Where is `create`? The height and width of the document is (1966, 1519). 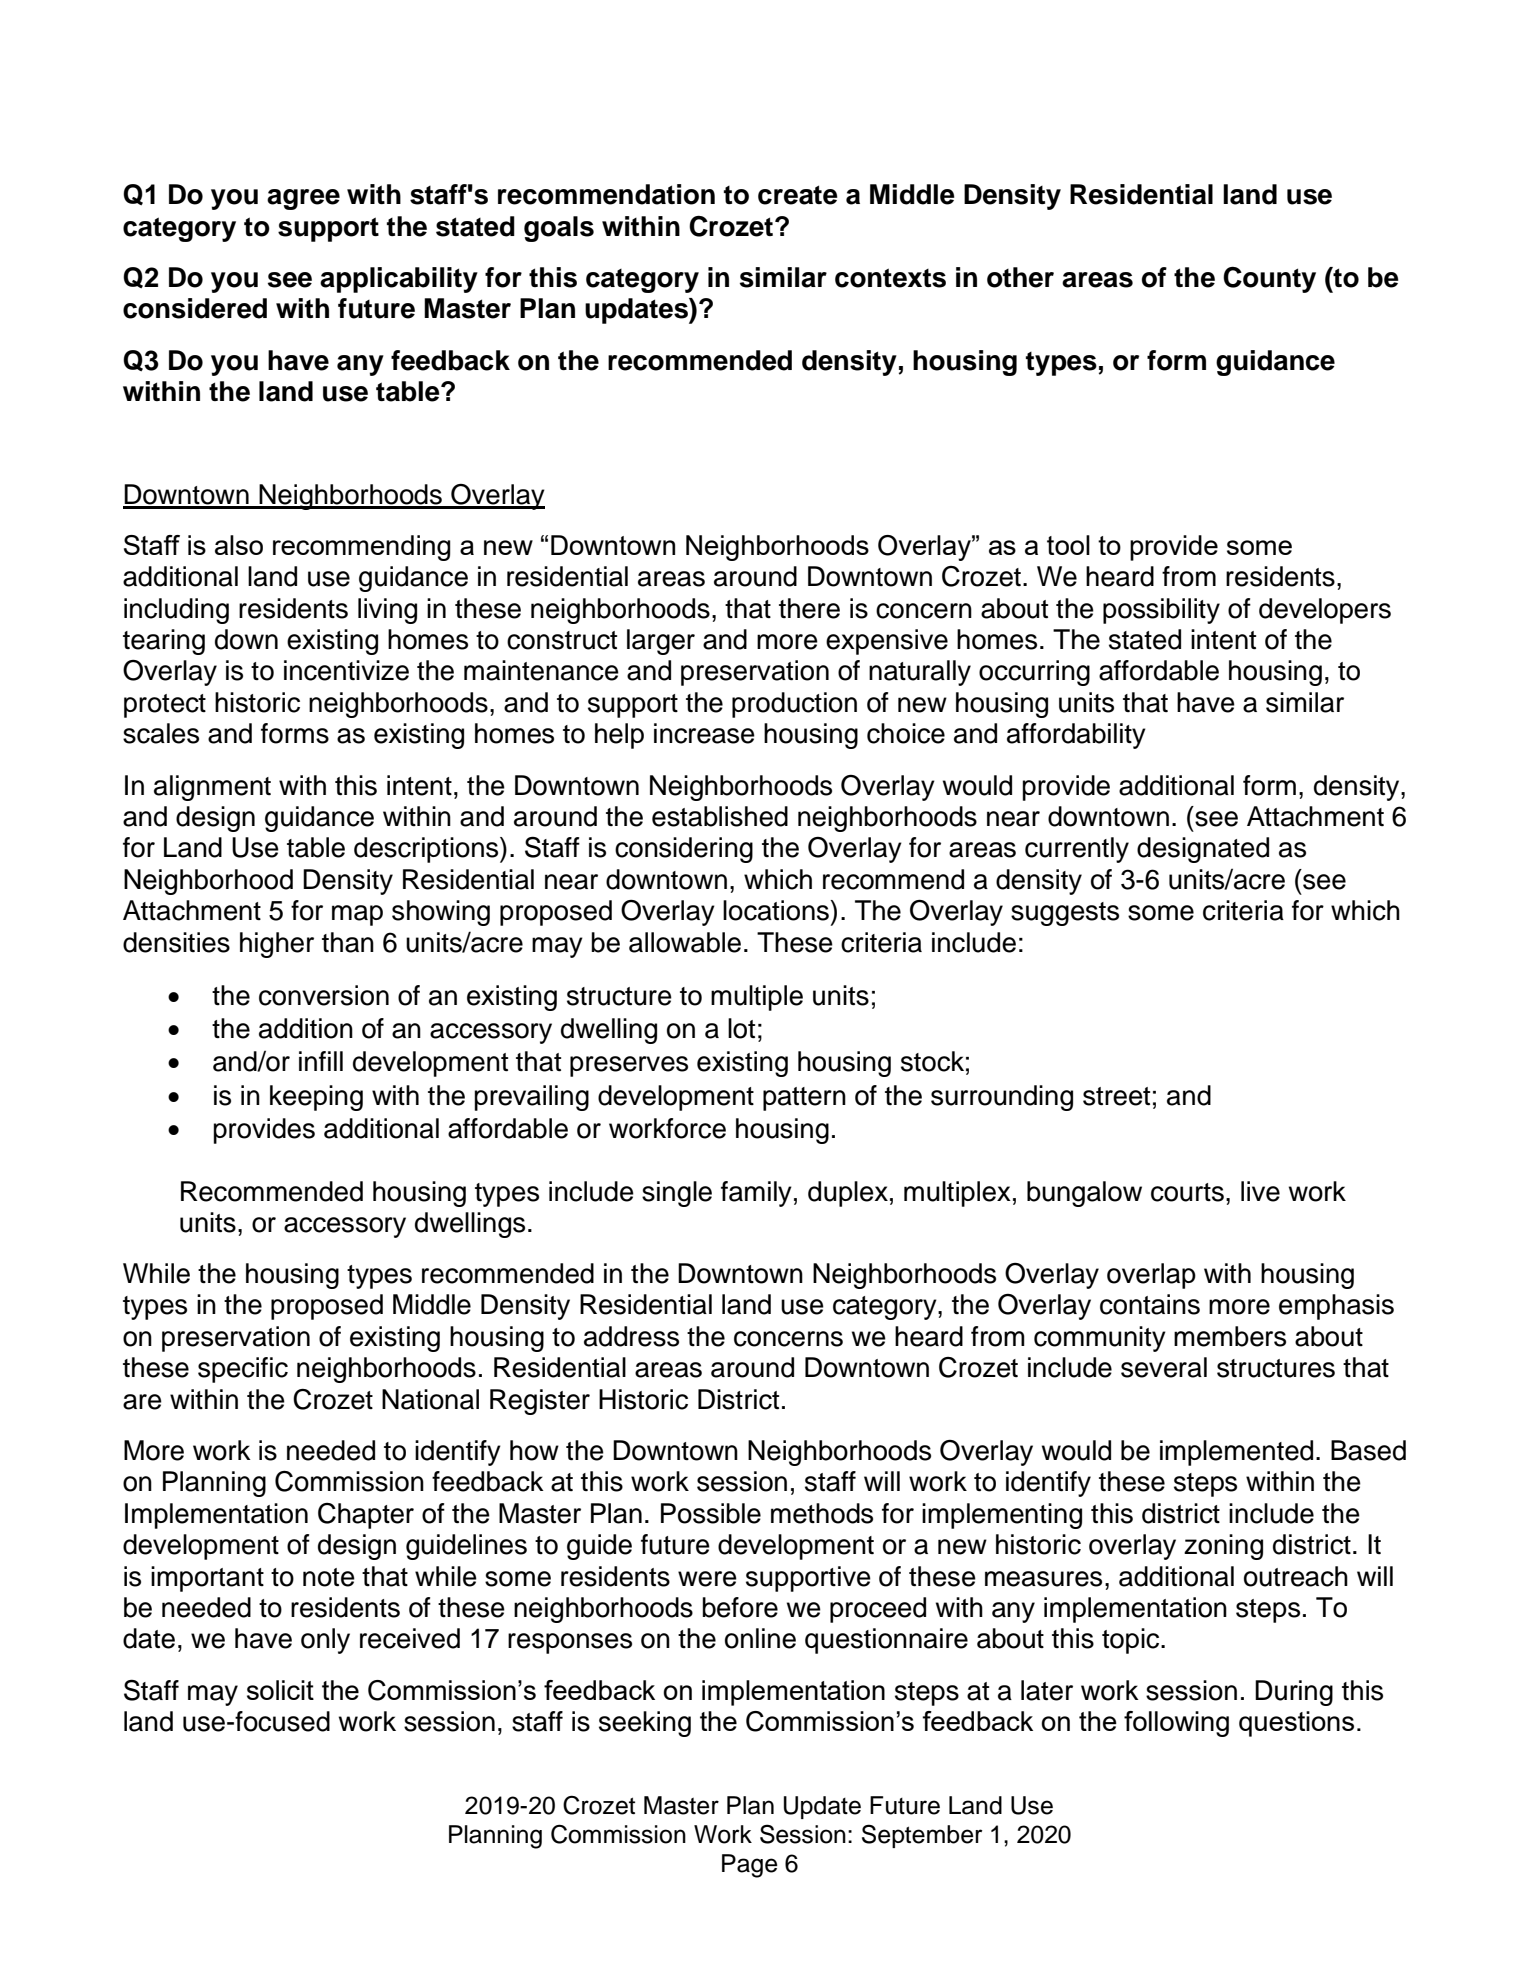
create is located at coordinates (798, 195).
